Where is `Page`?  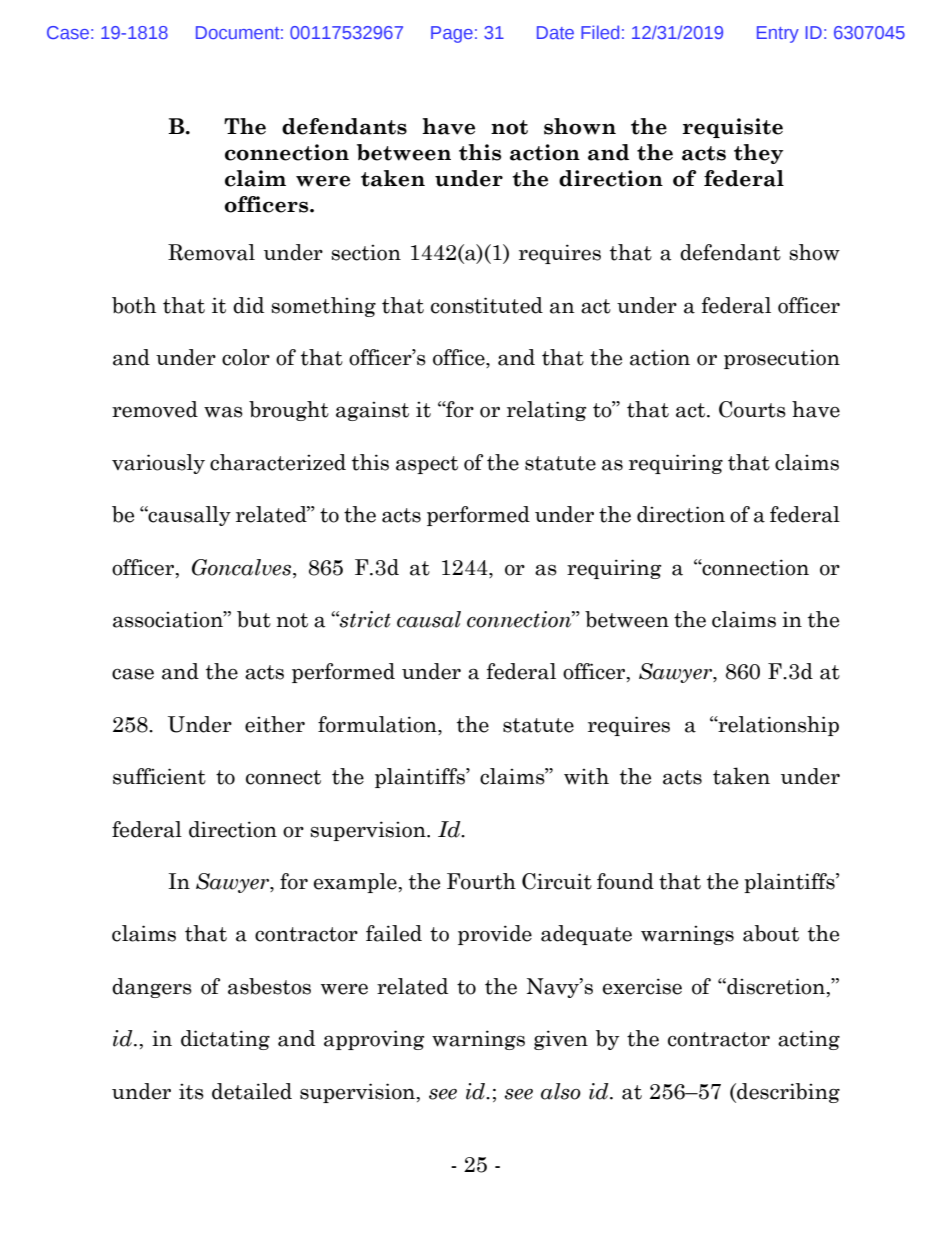 Page is located at coordinates (452, 34).
